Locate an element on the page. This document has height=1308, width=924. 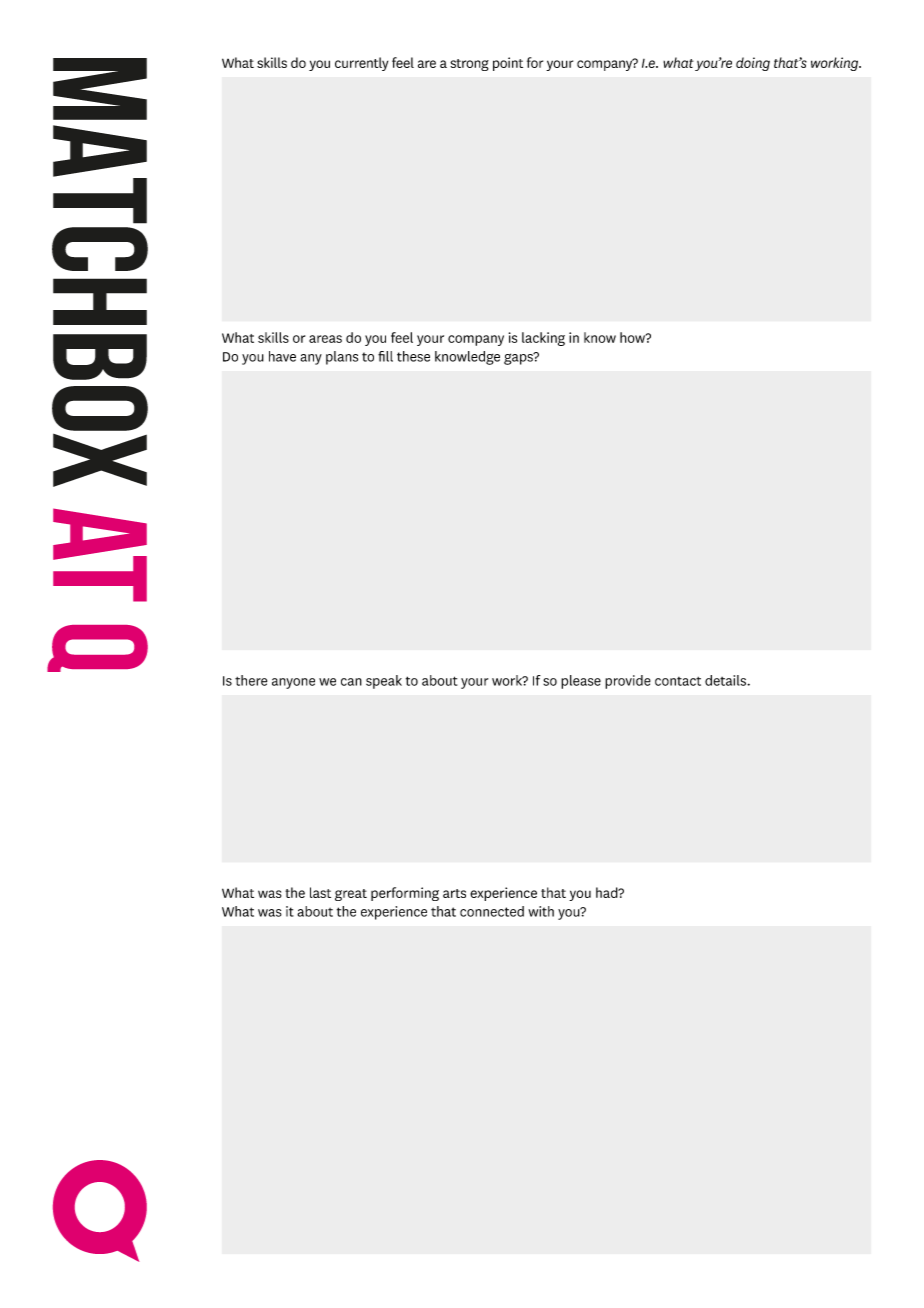
details is located at coordinates (726, 680).
